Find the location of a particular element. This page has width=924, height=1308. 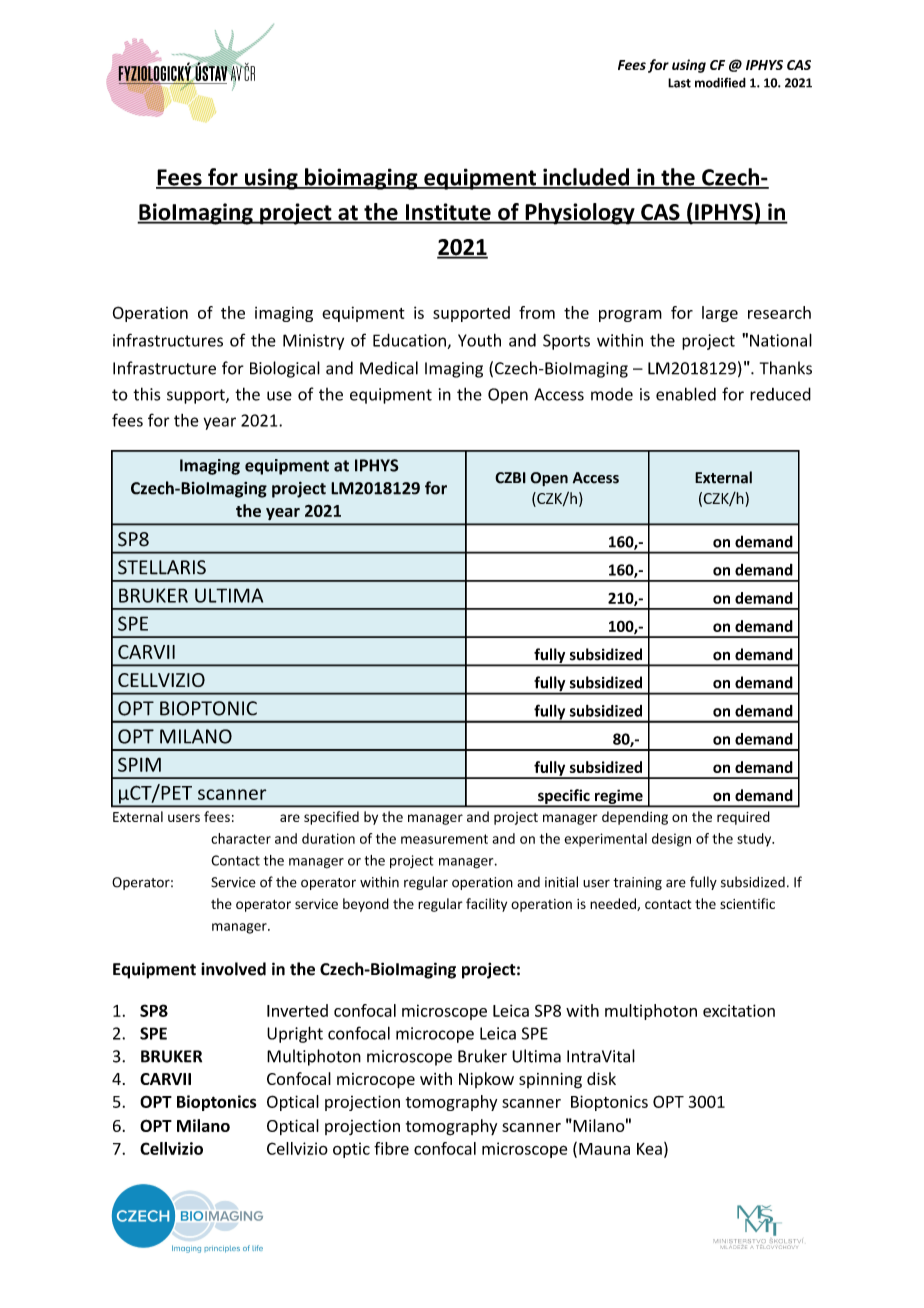

modified is located at coordinates (720, 82).
